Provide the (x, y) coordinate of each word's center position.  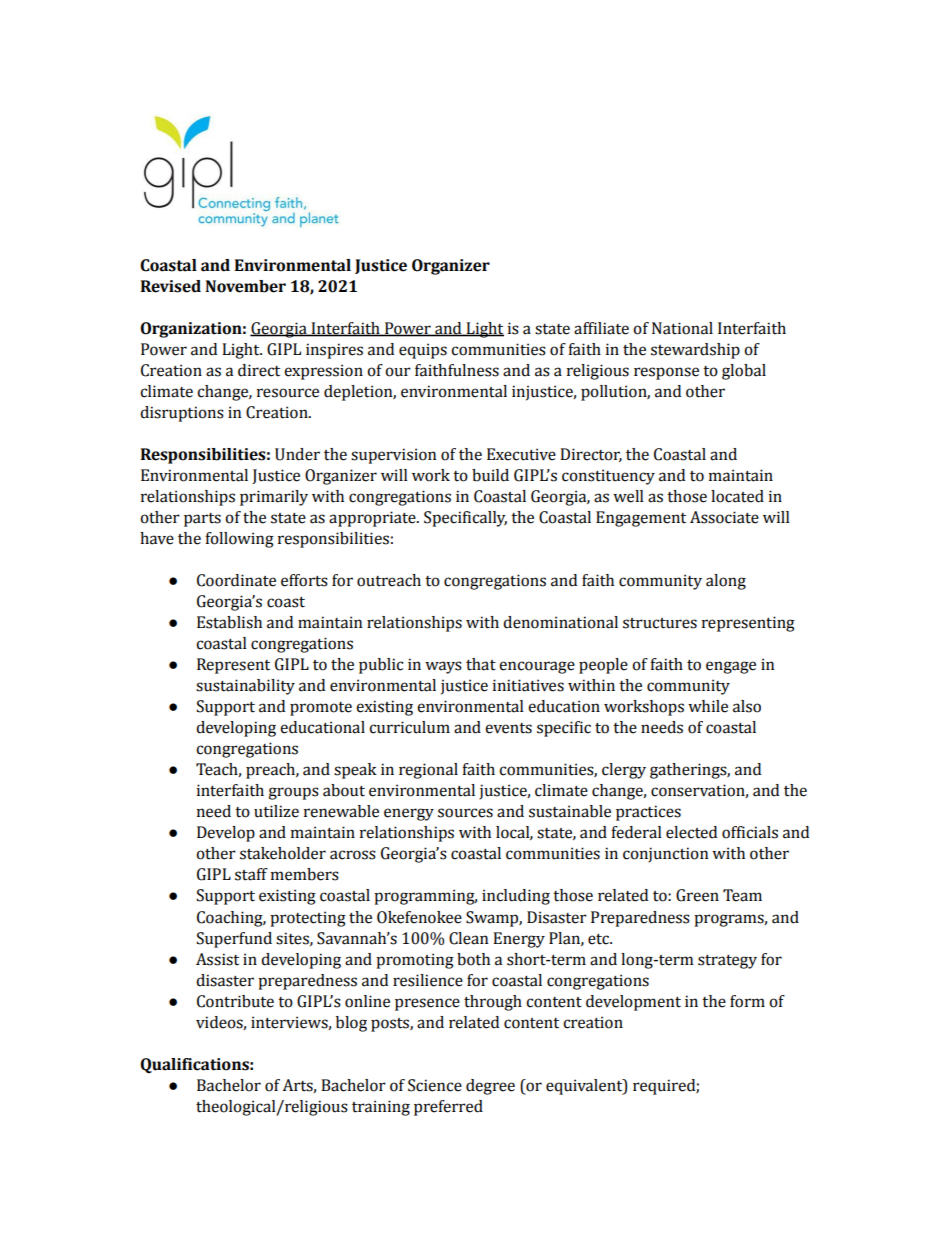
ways (443, 667)
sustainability (245, 687)
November (245, 286)
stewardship (695, 351)
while (708, 706)
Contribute (235, 1001)
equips (423, 351)
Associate (724, 517)
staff (251, 874)
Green (697, 895)
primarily (274, 498)
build (490, 475)
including (516, 897)
